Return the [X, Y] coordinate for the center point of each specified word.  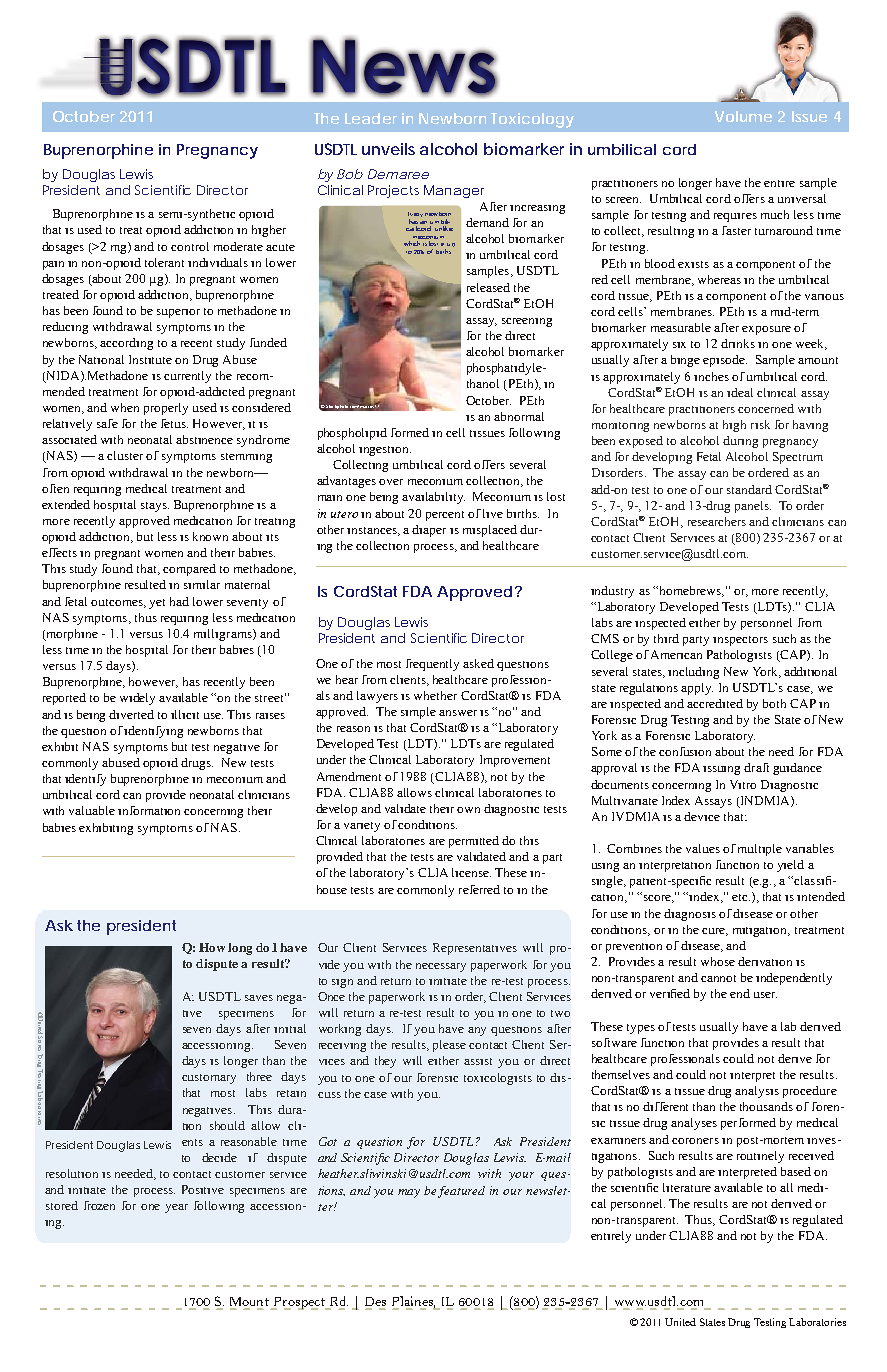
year [176, 1208]
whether [435, 695]
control [190, 246]
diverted [131, 714]
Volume [743, 116]
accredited [715, 703]
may [409, 1193]
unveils [388, 149]
